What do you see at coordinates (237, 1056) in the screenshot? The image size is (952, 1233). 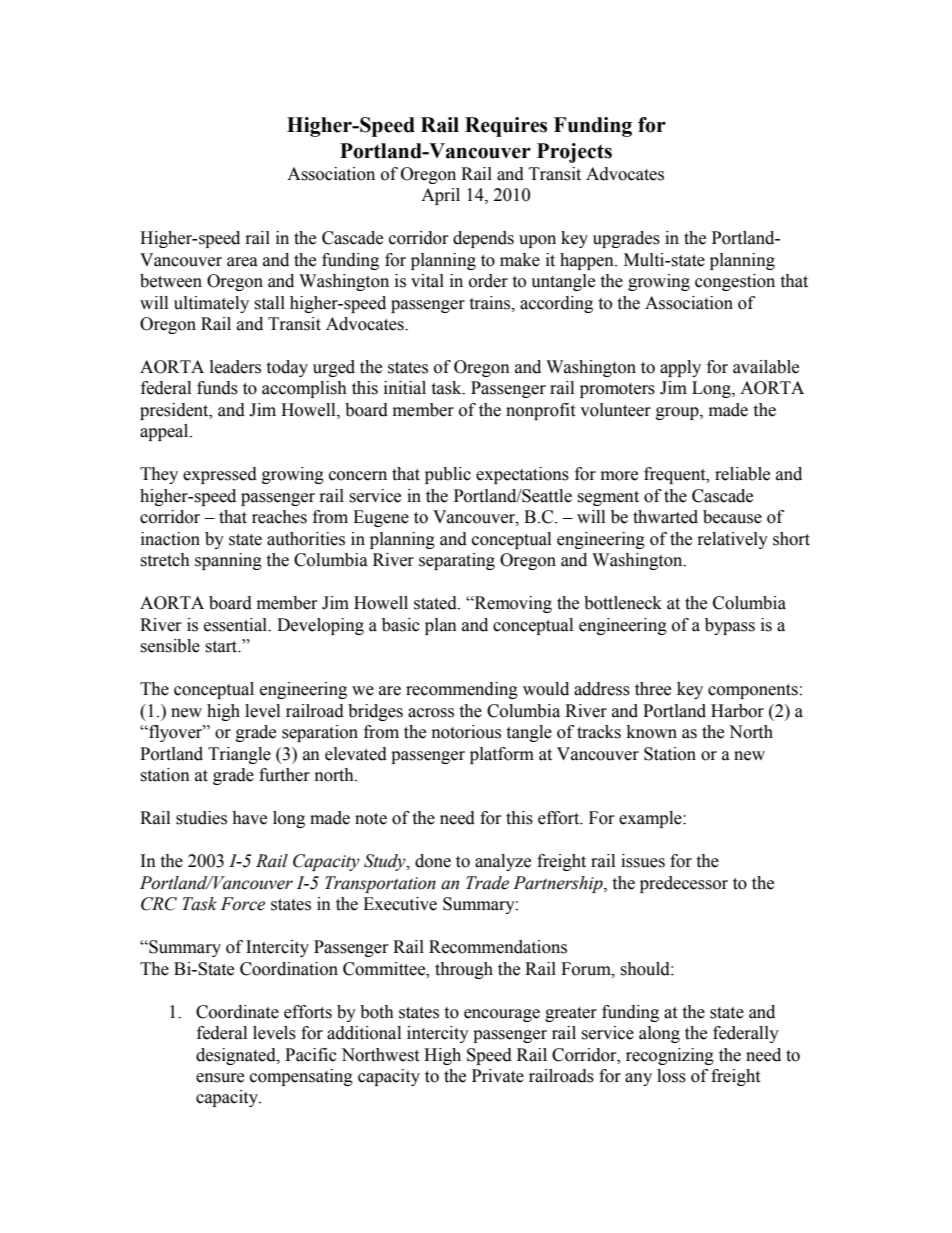 I see `designated` at bounding box center [237, 1056].
